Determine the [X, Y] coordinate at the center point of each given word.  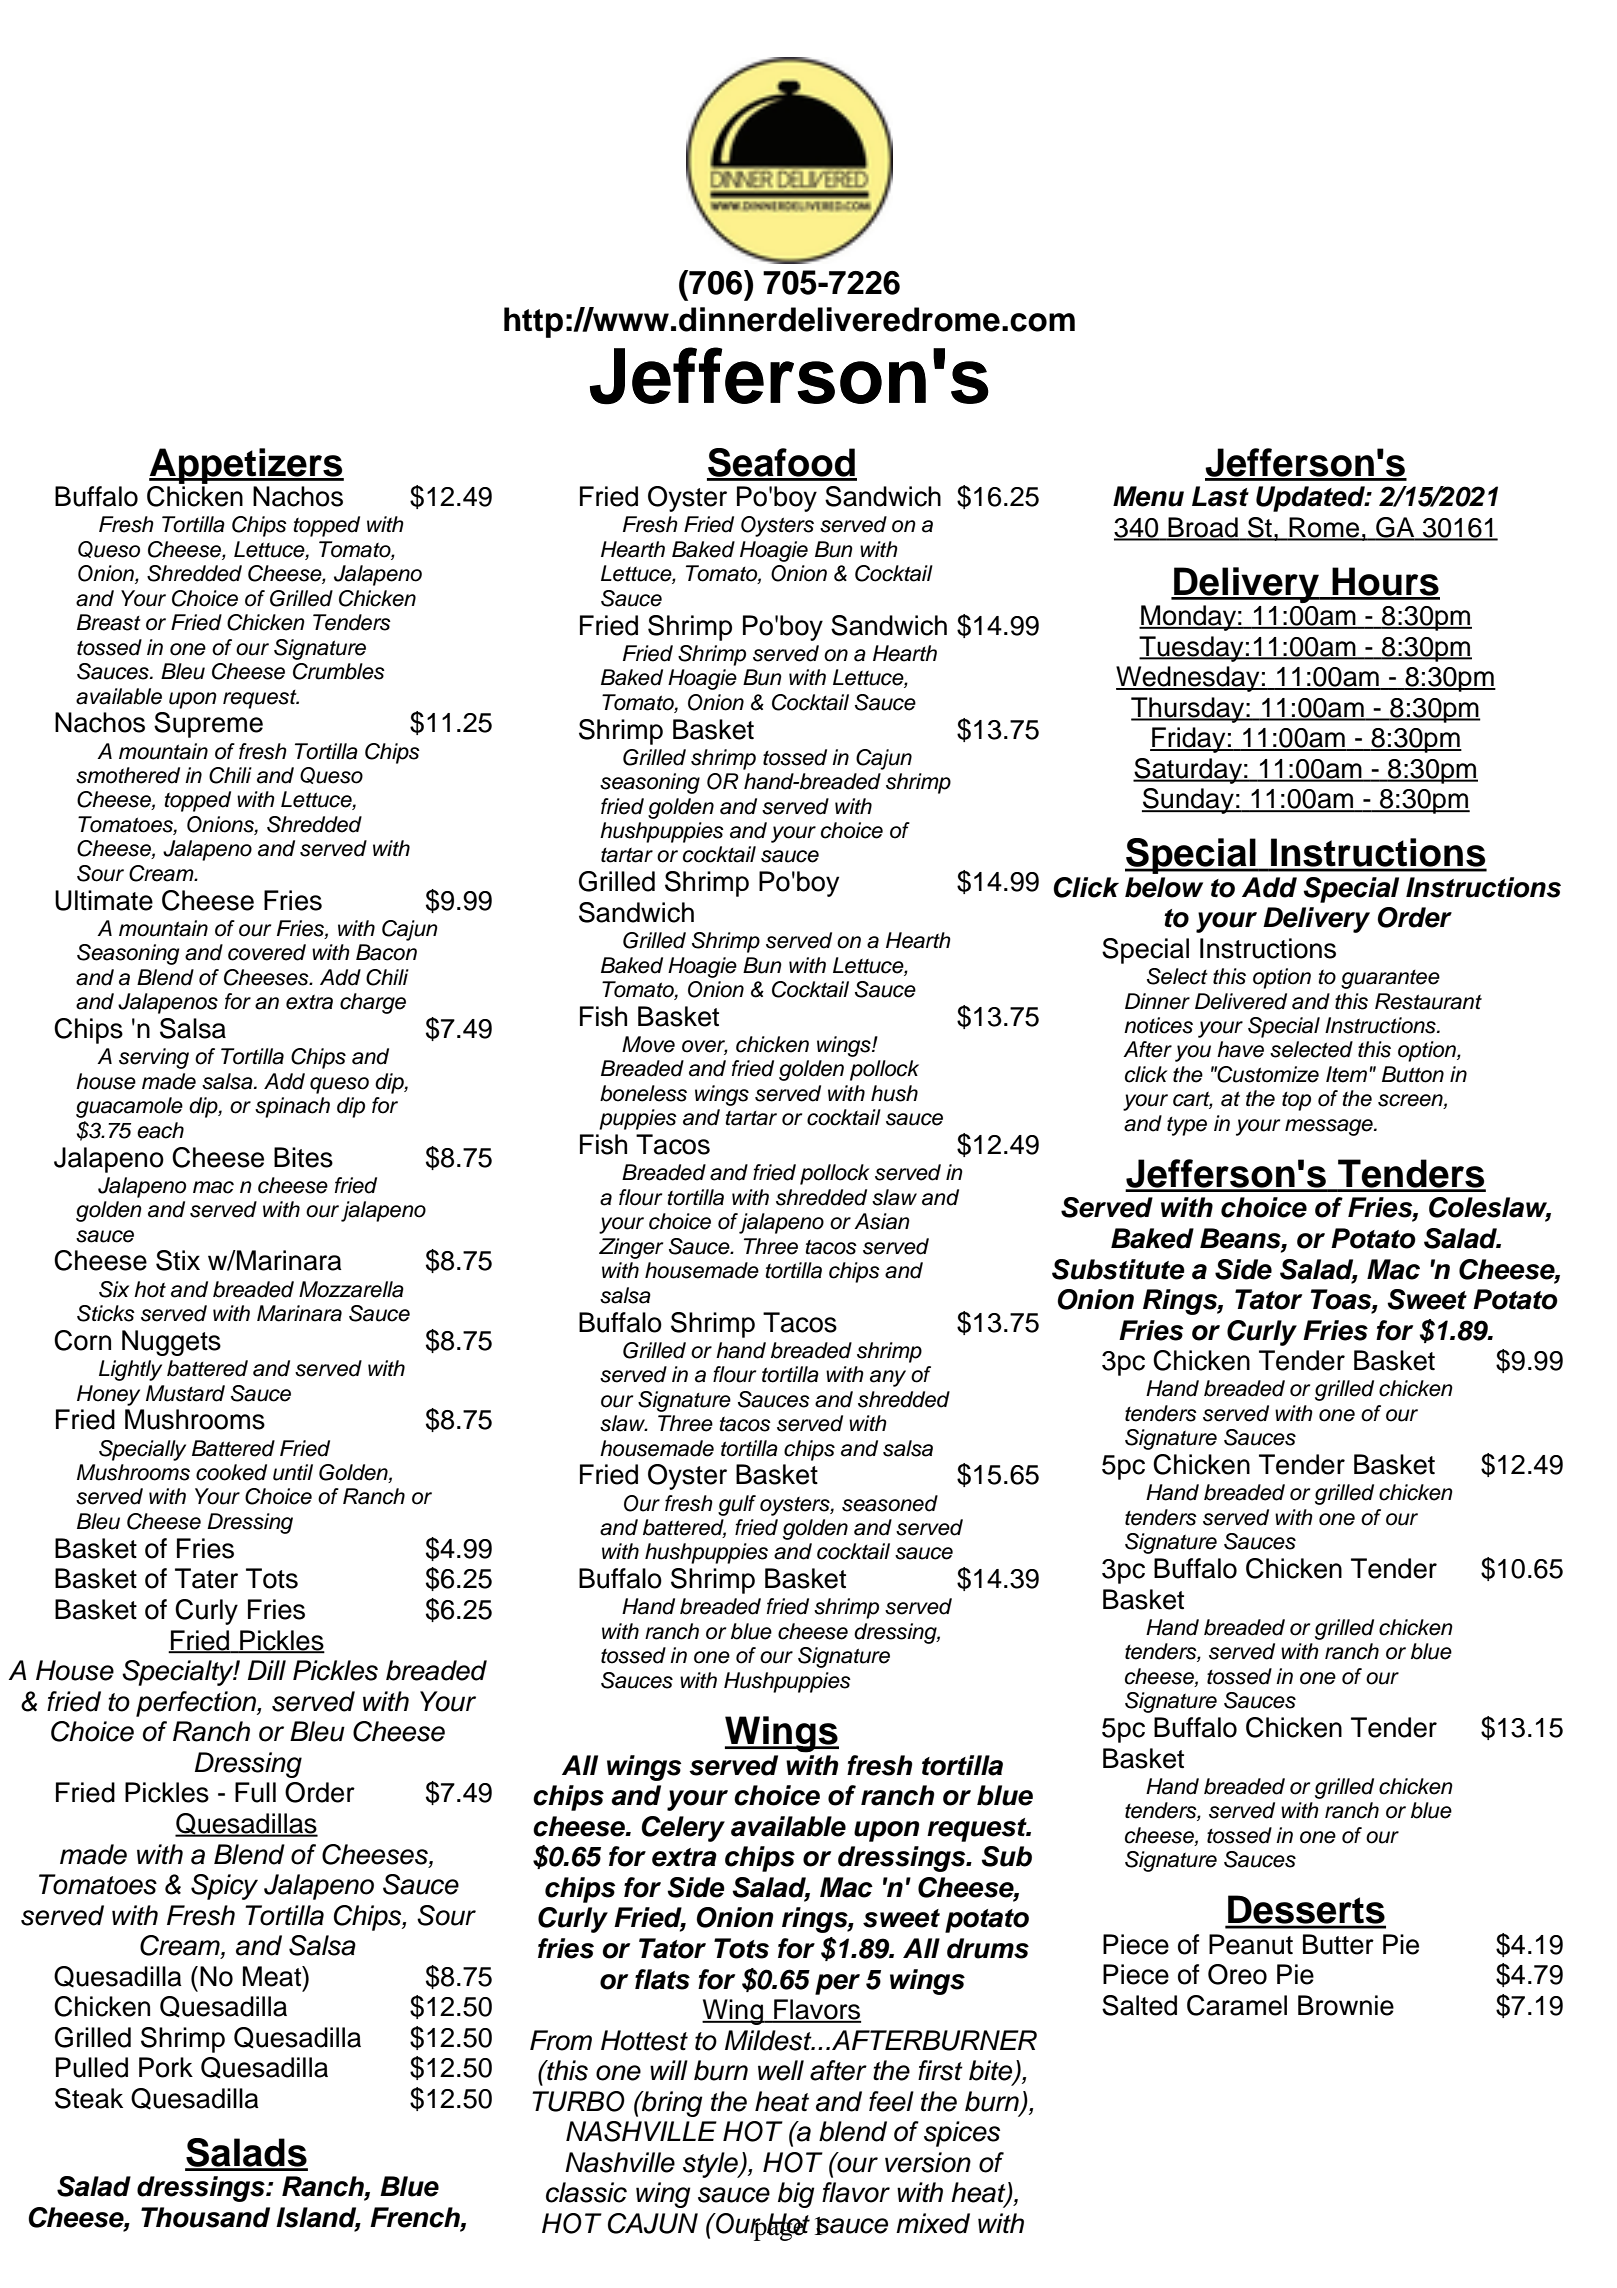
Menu [1148, 496]
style [711, 2165]
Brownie [1346, 2005]
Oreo [1237, 1974]
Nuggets [171, 1343]
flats [662, 1979]
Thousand [205, 2217]
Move [648, 1044]
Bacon [386, 952]
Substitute [1118, 1269]
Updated [1311, 499]
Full [255, 1792]
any [888, 1378]
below [1164, 887]
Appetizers [246, 466]
